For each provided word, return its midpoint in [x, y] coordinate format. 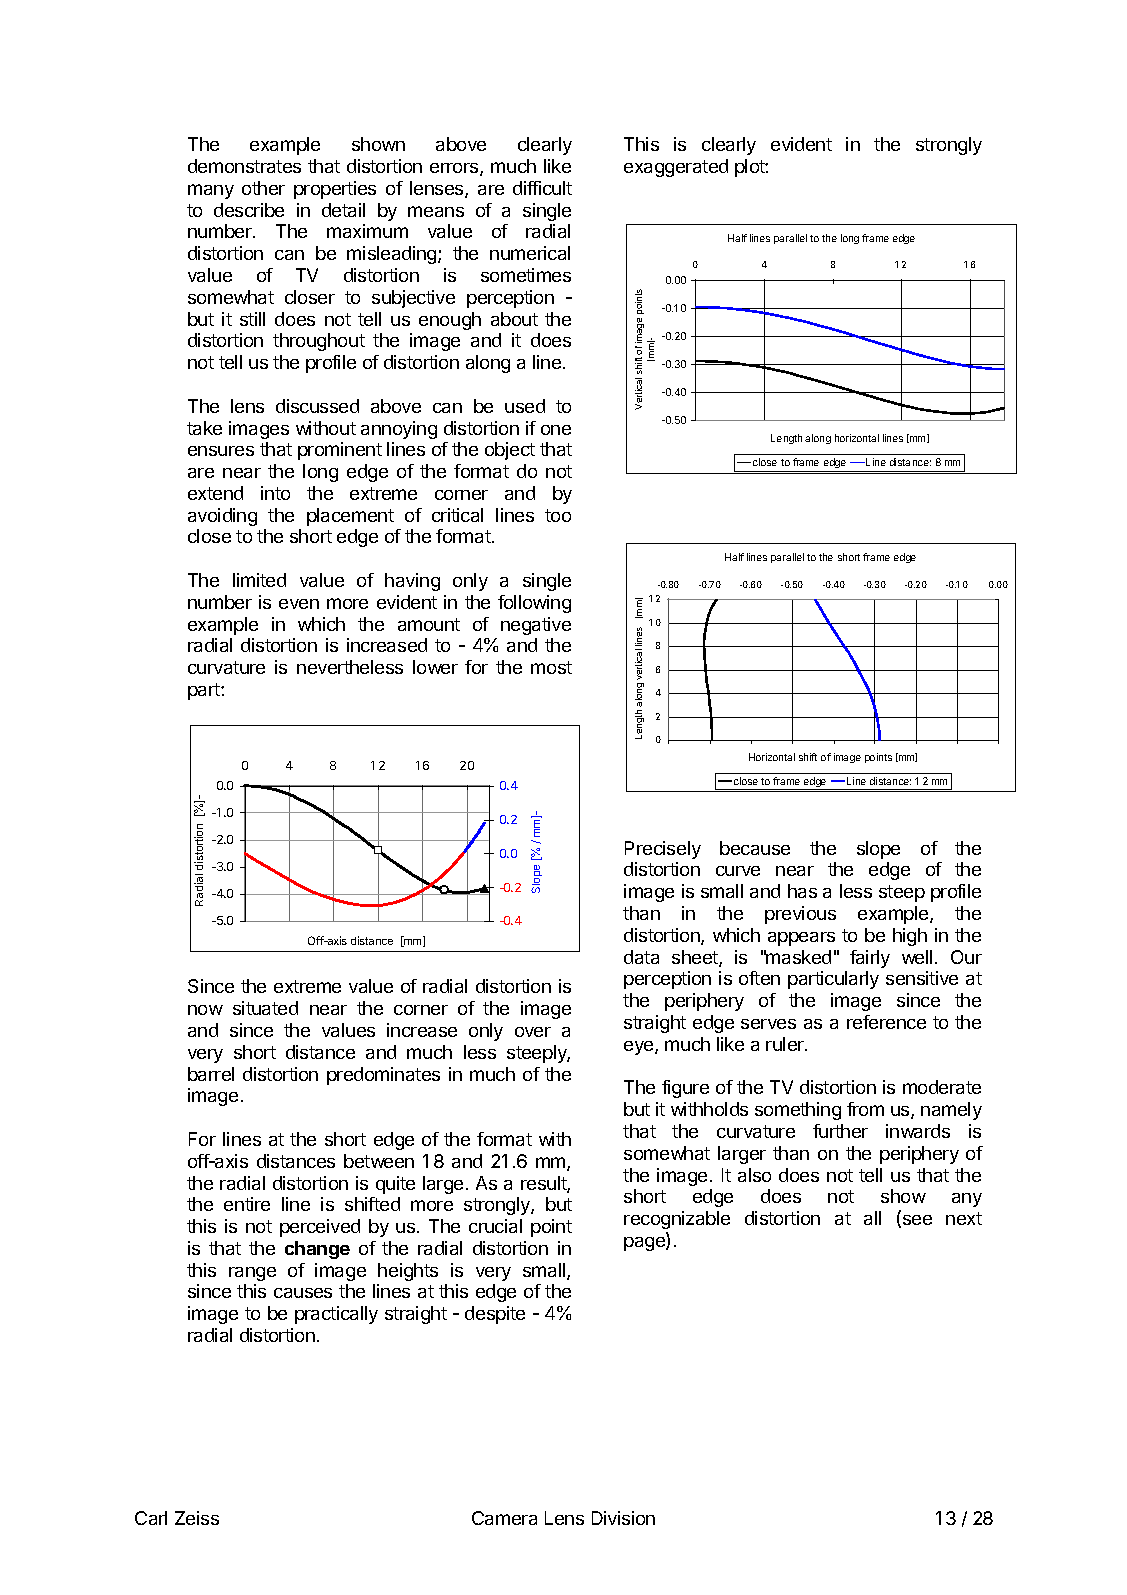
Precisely [663, 850]
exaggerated [676, 168]
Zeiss [197, 1518]
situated [265, 1008]
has [802, 891]
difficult [542, 188]
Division [623, 1518]
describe [249, 210]
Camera [504, 1518]
